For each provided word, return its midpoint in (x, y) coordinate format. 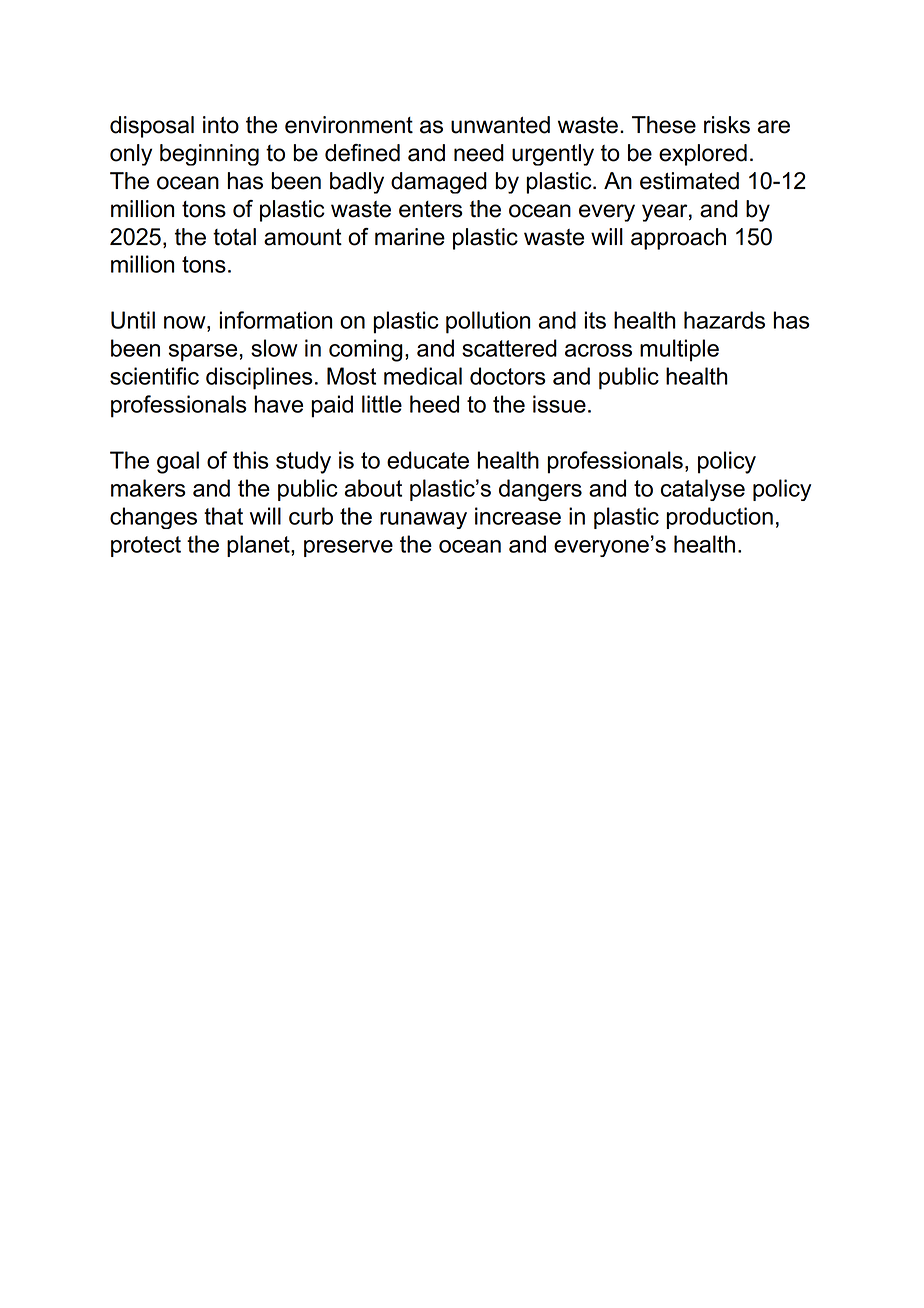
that (223, 516)
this (251, 460)
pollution (488, 322)
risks (727, 125)
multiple (679, 350)
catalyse (703, 490)
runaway (423, 520)
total (234, 237)
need (479, 153)
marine (410, 237)
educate (428, 460)
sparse (203, 353)
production (720, 518)
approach (678, 239)
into (221, 125)
